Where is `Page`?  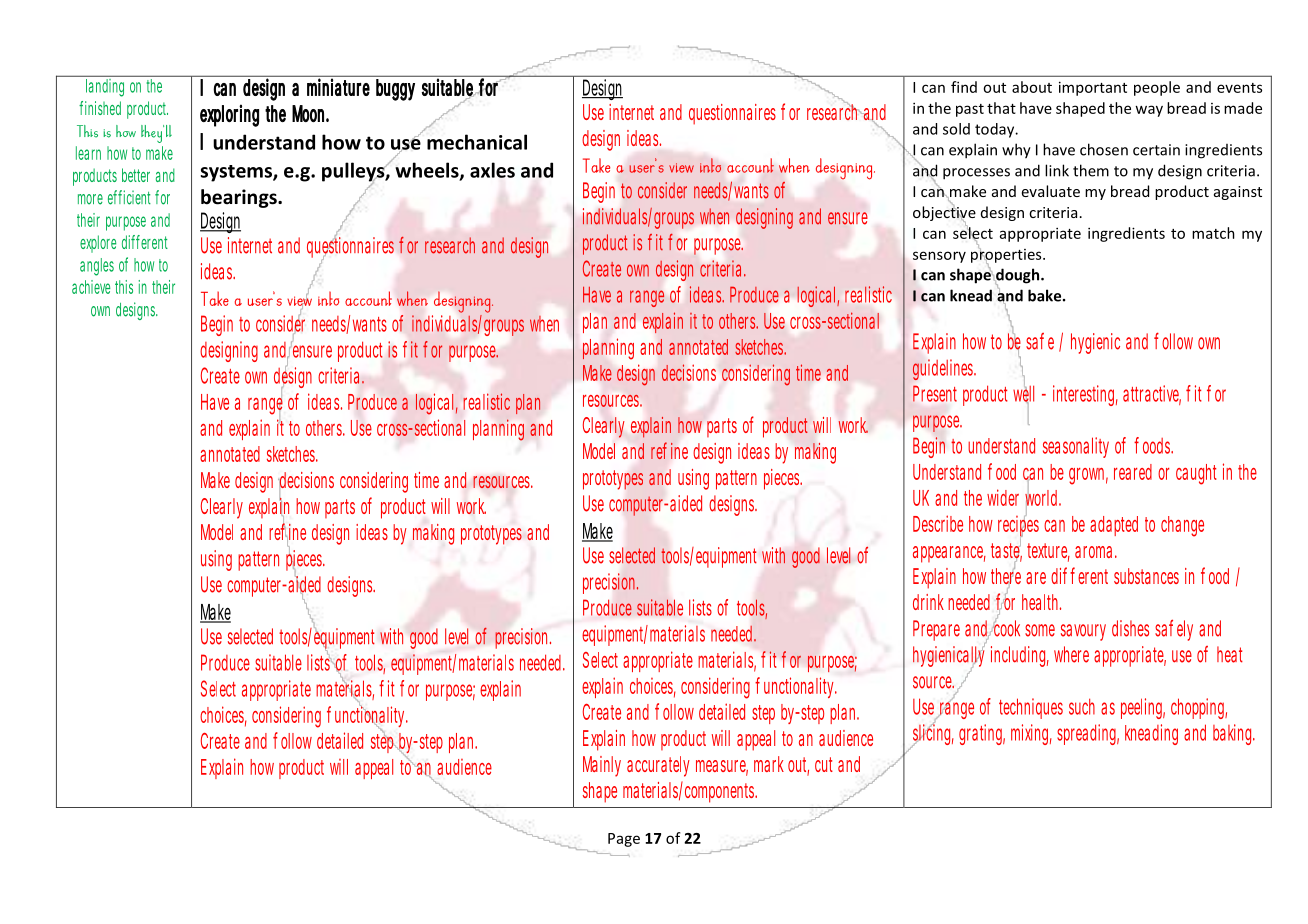
Page is located at coordinates (624, 840).
